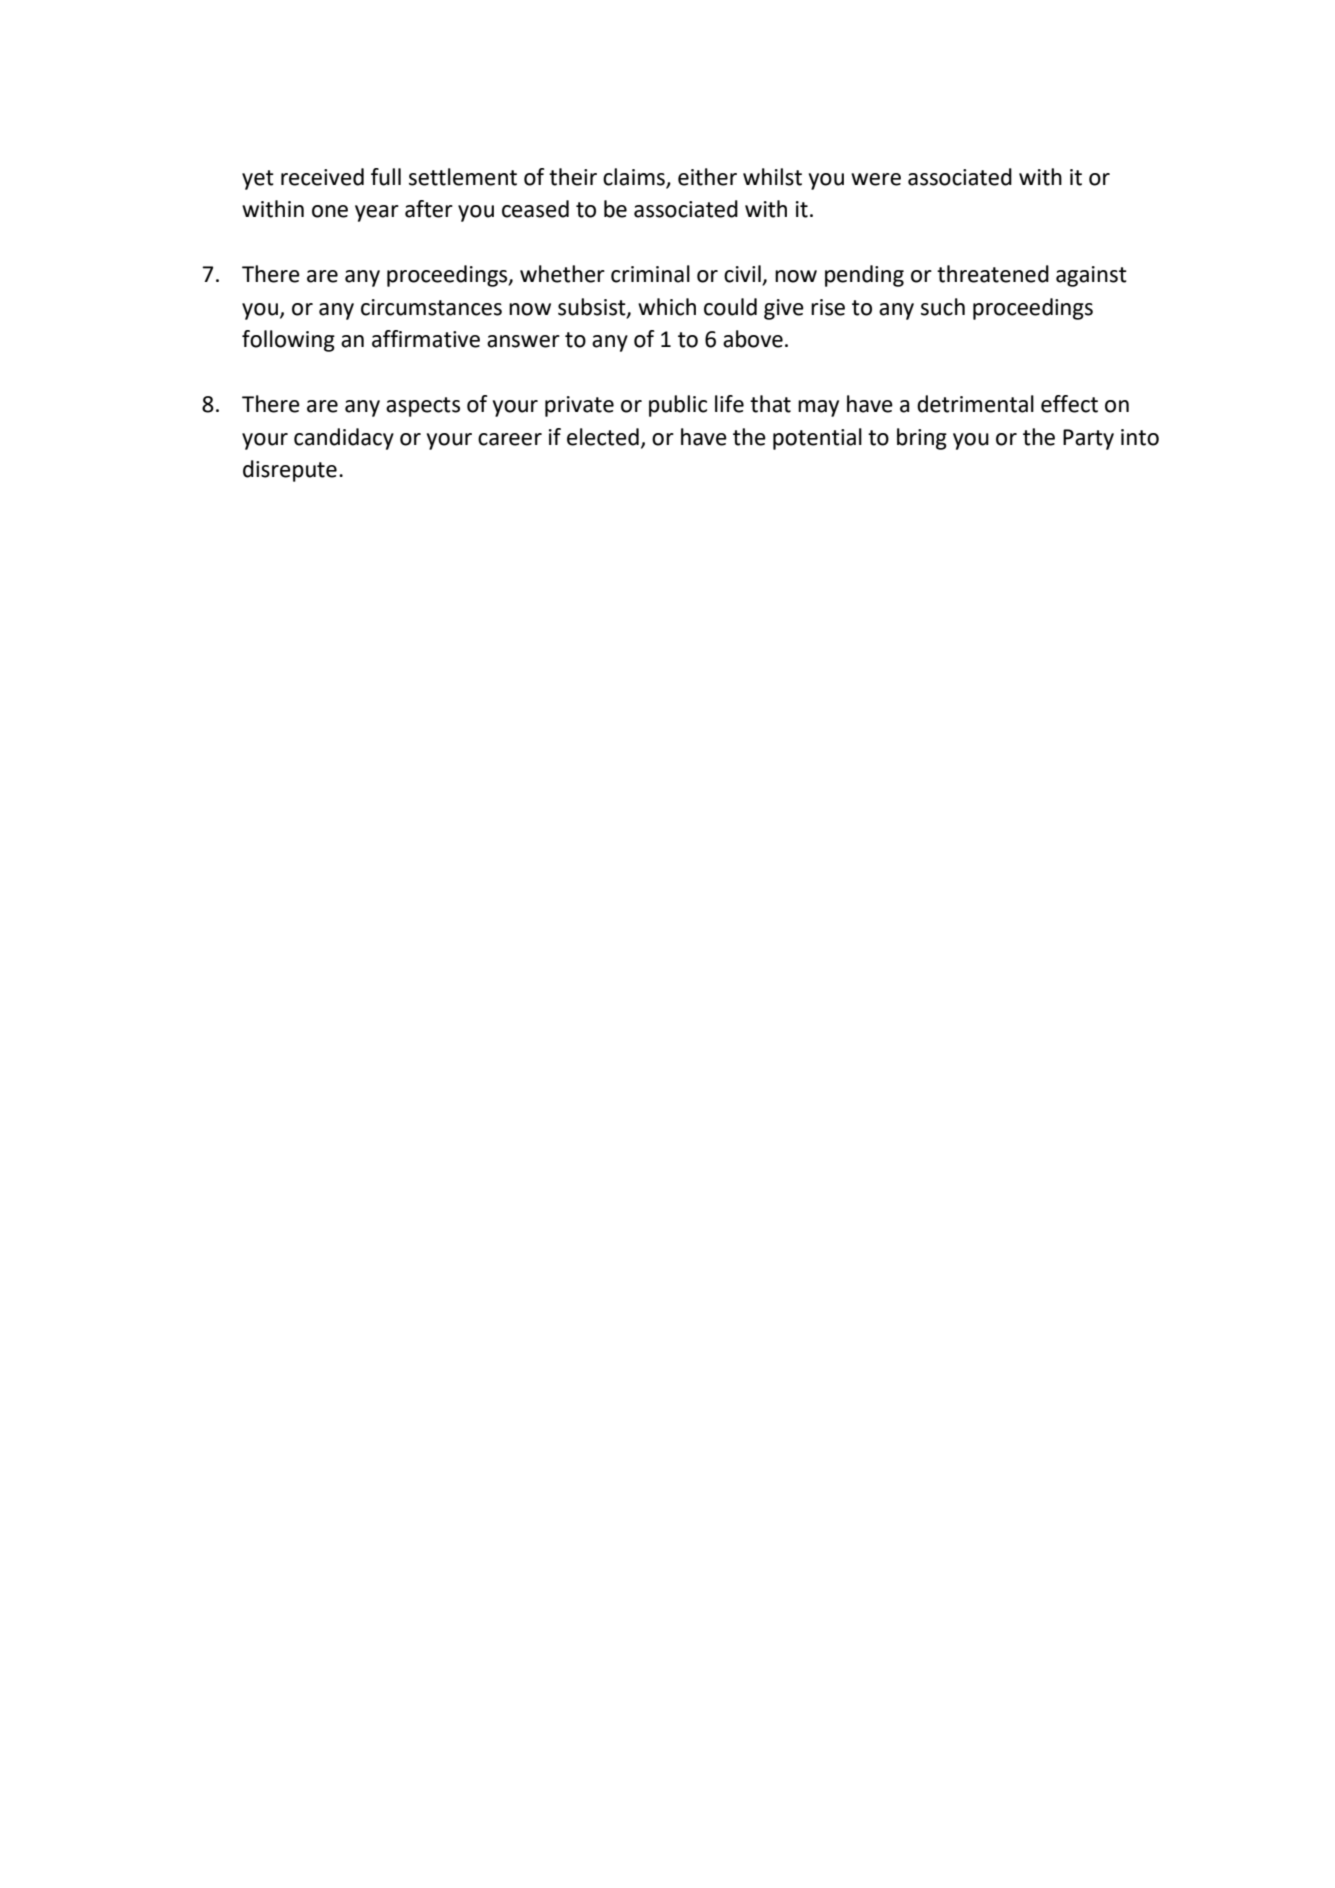 This image has height=1888, width=1335. I want to click on disrepute, so click(290, 471).
